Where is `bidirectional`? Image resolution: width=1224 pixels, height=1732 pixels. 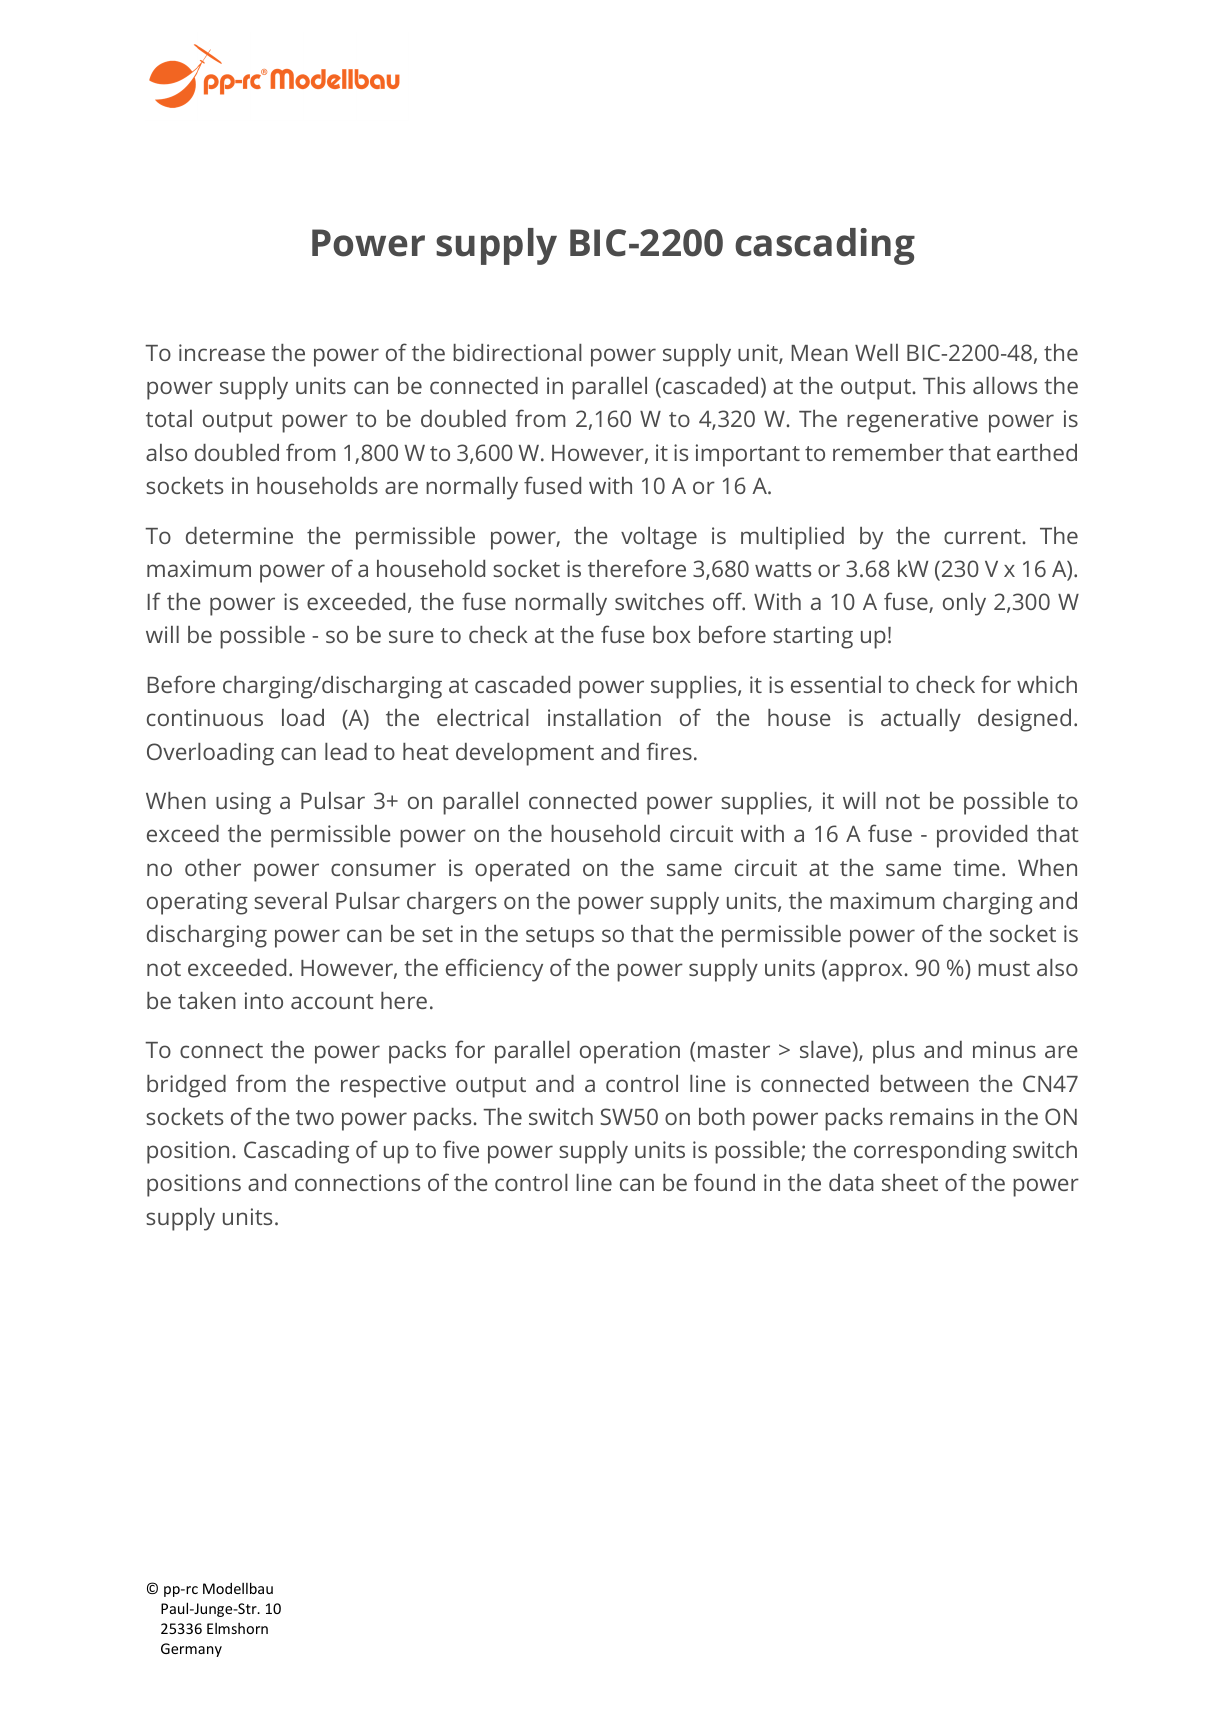
bidirectional is located at coordinates (517, 352).
